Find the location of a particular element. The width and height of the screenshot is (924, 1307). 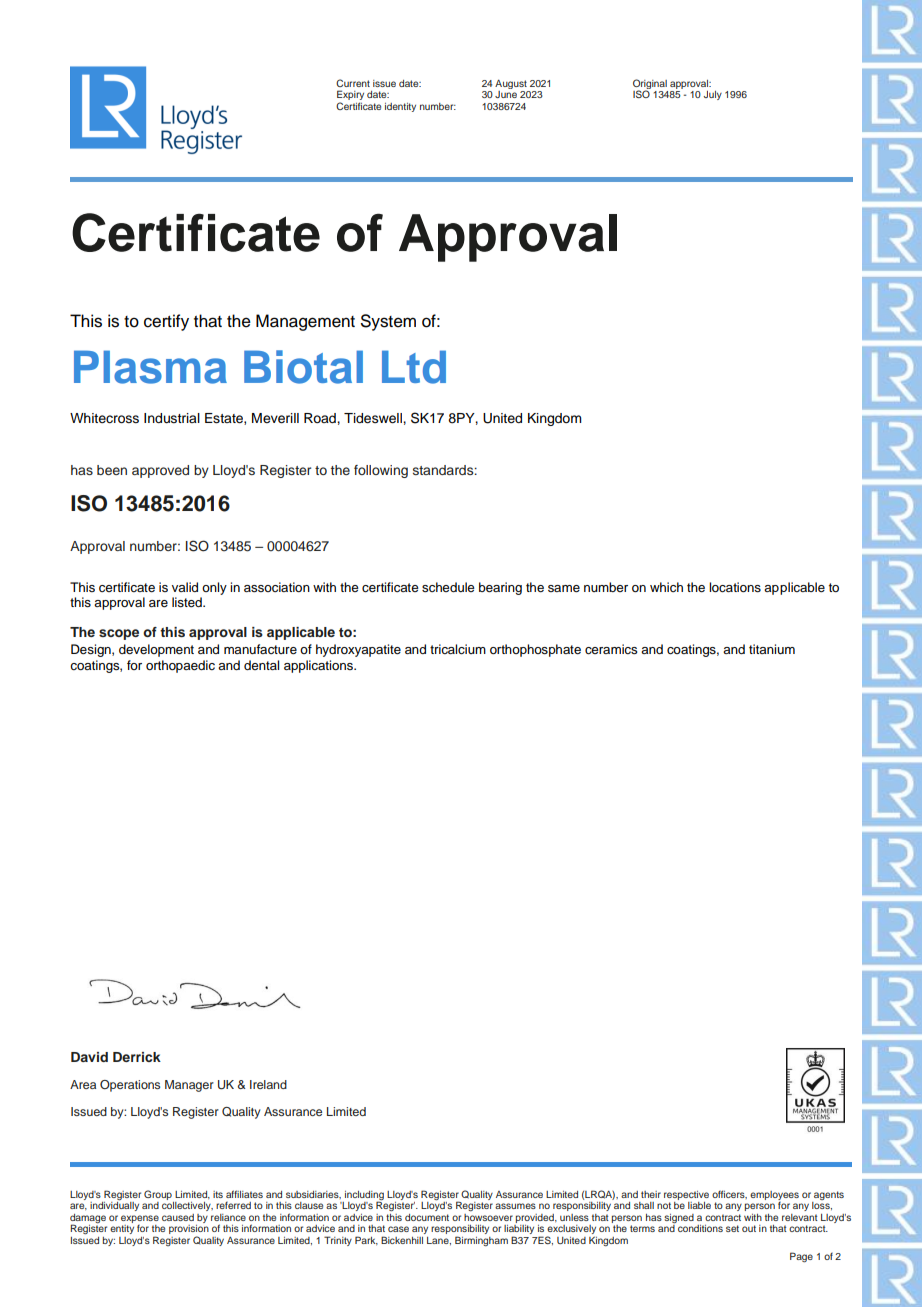

approved is located at coordinates (160, 471).
